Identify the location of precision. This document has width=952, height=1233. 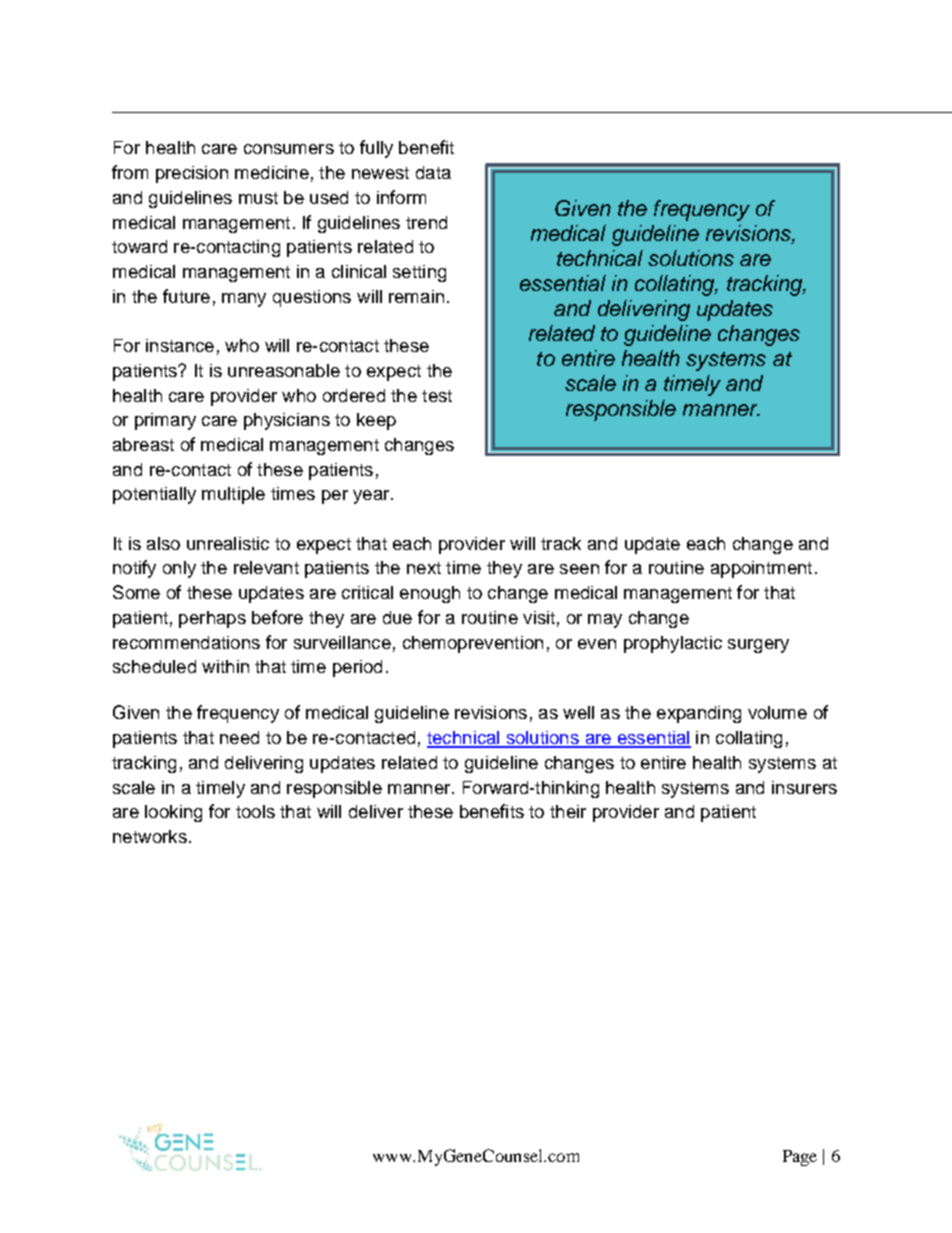
(192, 174).
